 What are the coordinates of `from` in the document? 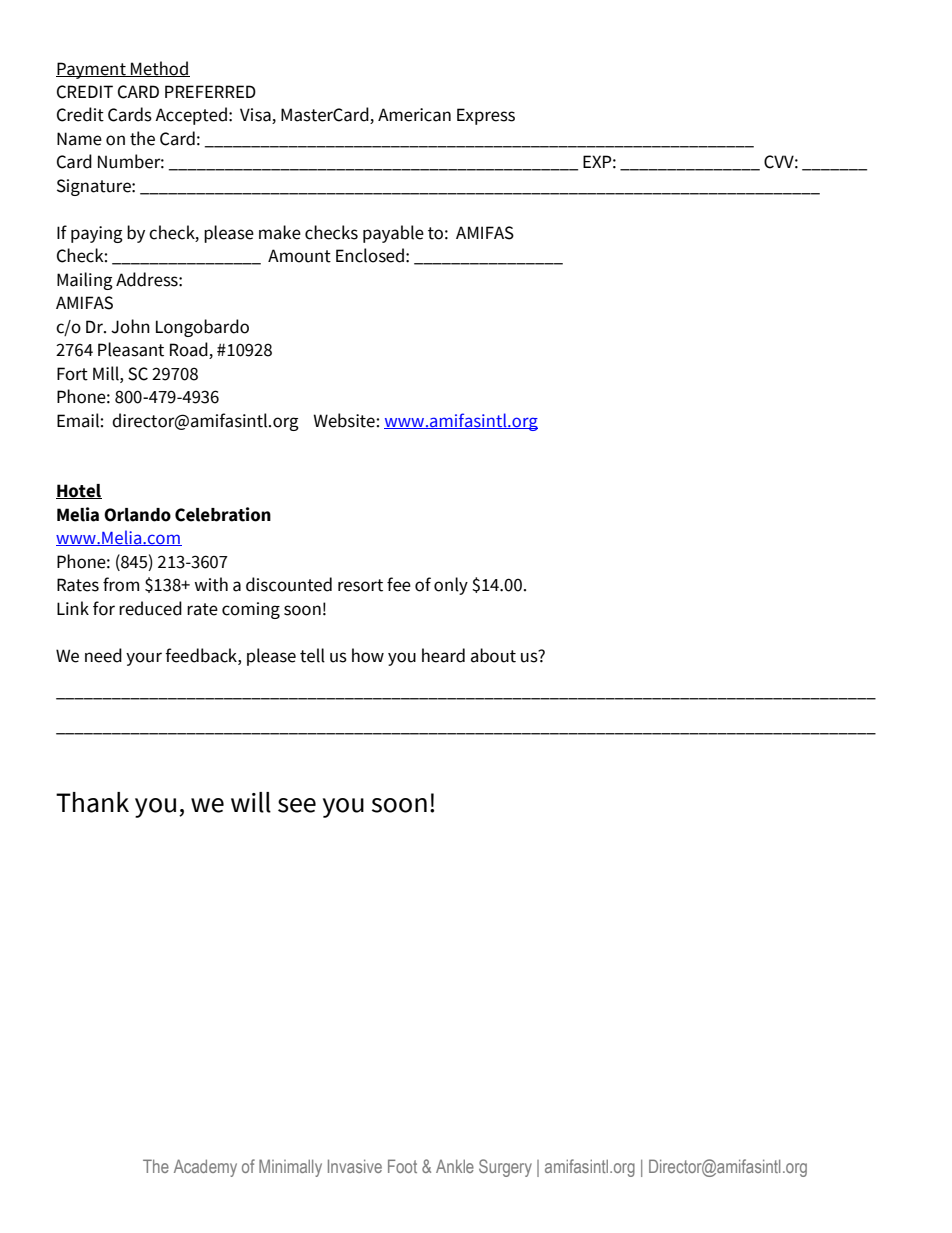 It's located at (121, 584).
